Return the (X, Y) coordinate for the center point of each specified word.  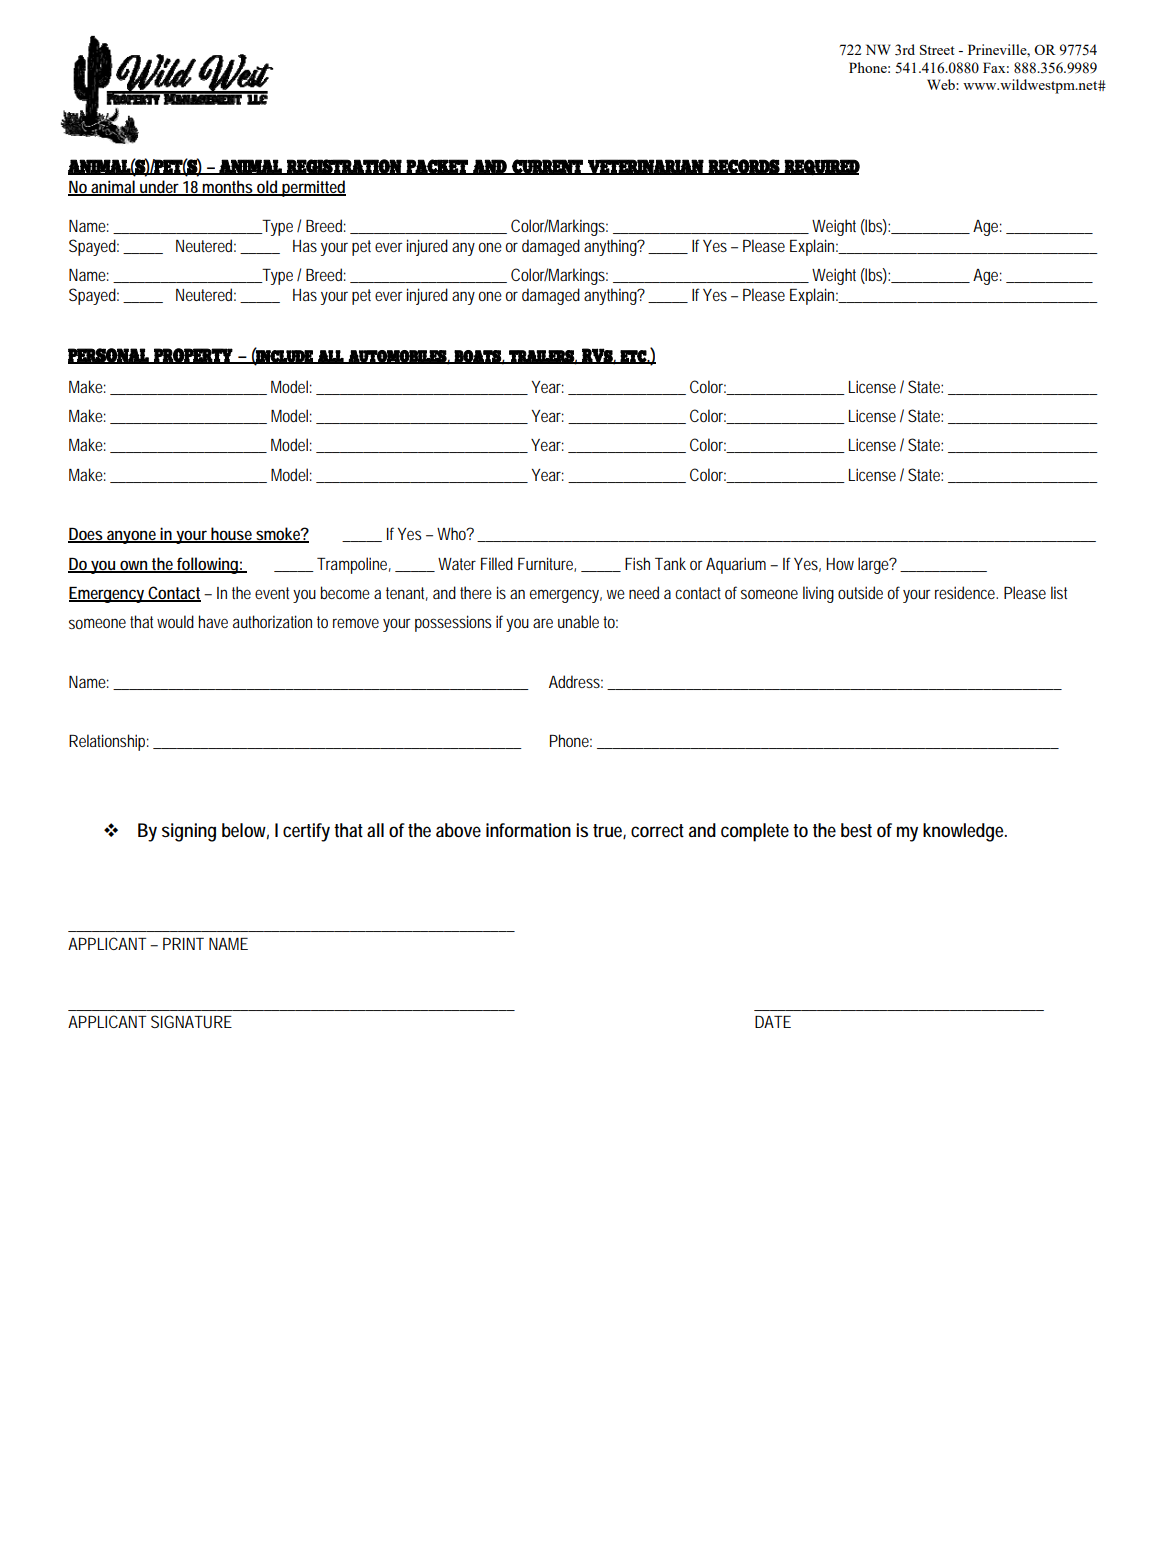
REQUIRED (821, 167)
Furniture (547, 564)
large (875, 565)
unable (578, 621)
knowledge (965, 832)
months (228, 187)
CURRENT (547, 167)
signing (189, 832)
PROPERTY (193, 356)
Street (937, 50)
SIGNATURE (191, 1021)
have (213, 621)
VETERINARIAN (645, 167)
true (609, 832)
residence (966, 592)
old (267, 187)
